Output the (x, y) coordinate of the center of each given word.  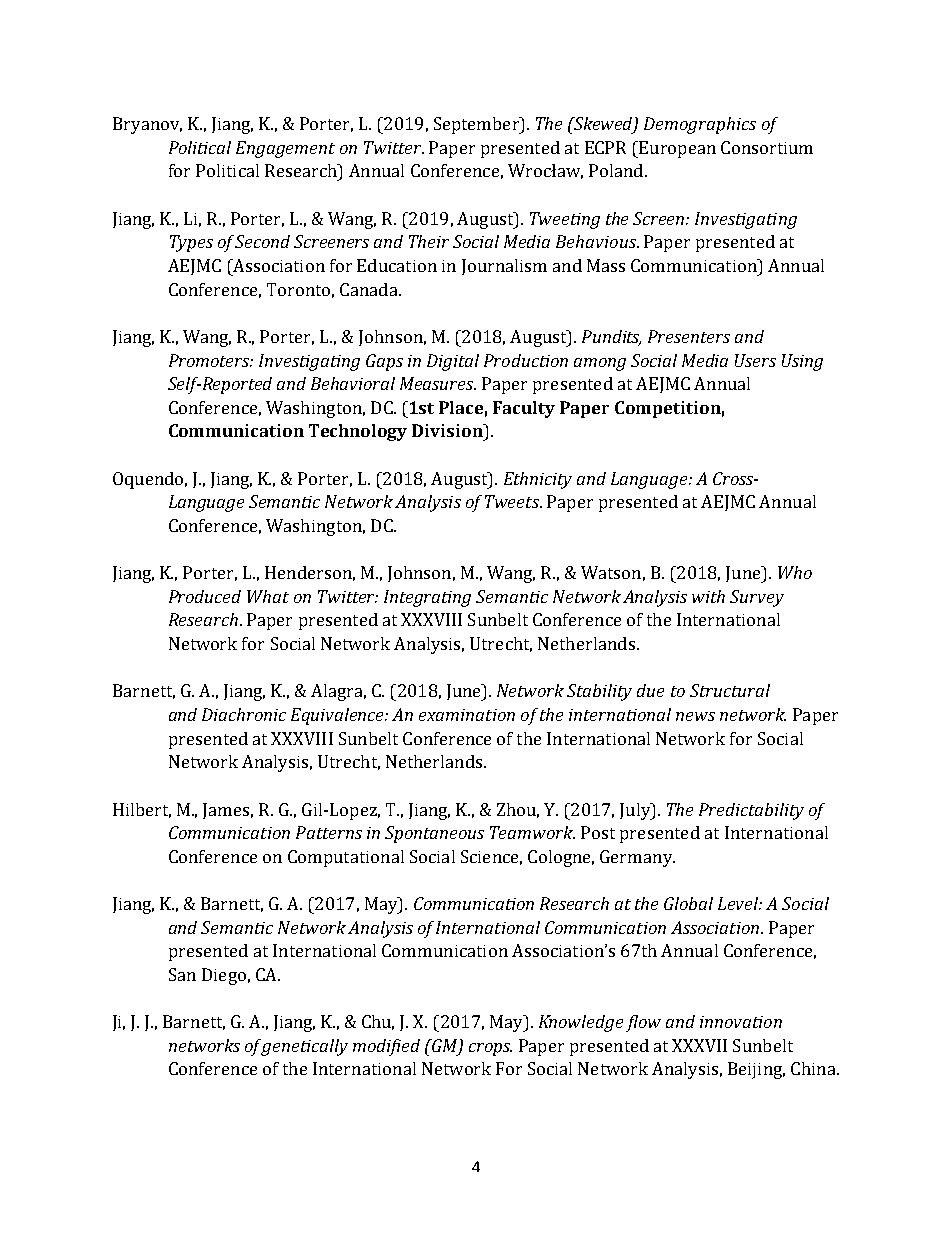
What (268, 596)
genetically (305, 1047)
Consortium (767, 147)
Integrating (427, 598)
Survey (757, 598)
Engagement (285, 149)
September (477, 125)
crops (490, 1049)
